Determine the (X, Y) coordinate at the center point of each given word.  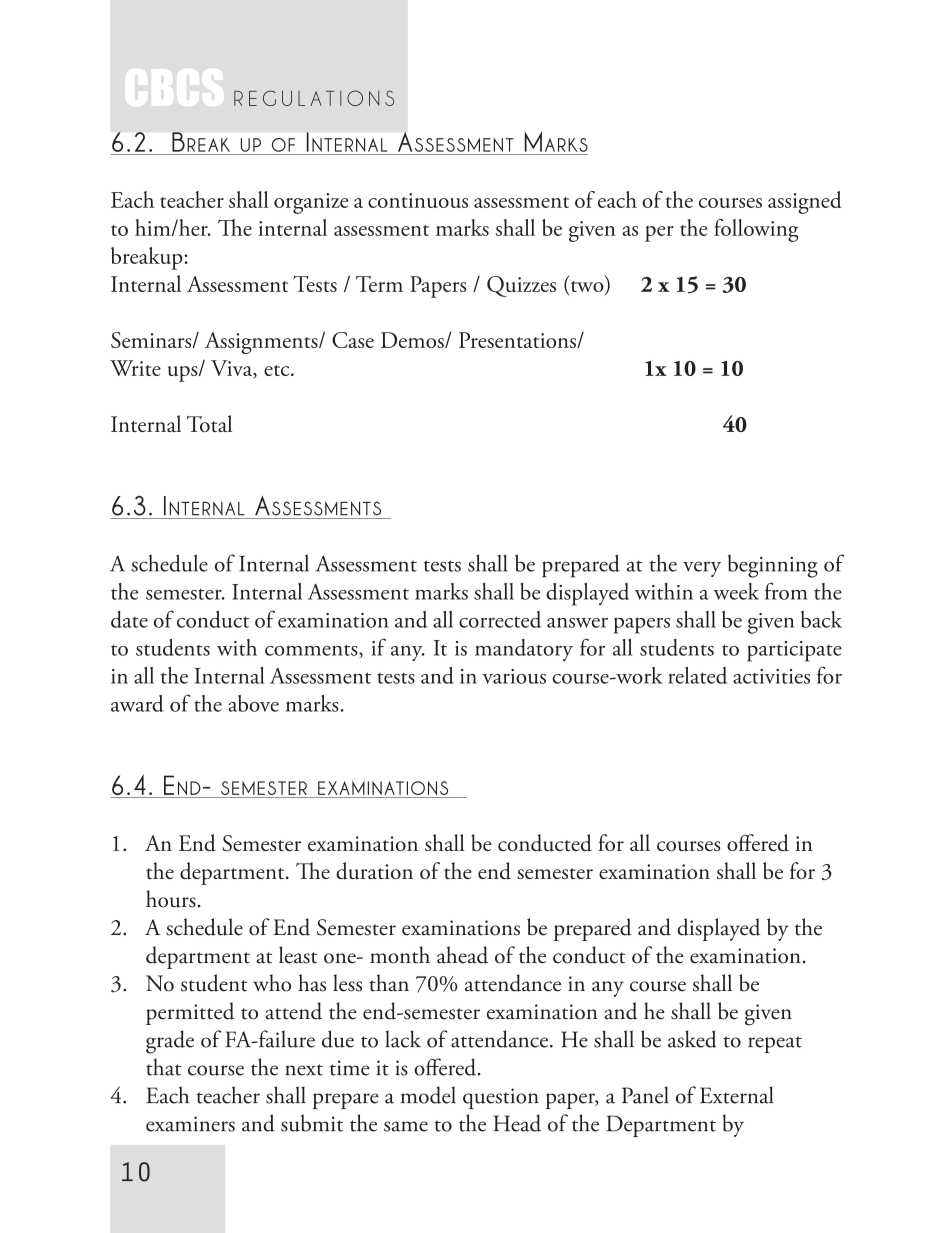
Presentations (518, 340)
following (756, 230)
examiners (190, 1124)
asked (692, 1039)
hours (171, 899)
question (501, 1098)
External (737, 1095)
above (253, 703)
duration (374, 871)
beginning (773, 566)
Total (209, 423)
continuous (418, 200)
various (514, 676)
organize (311, 203)
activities (771, 676)
